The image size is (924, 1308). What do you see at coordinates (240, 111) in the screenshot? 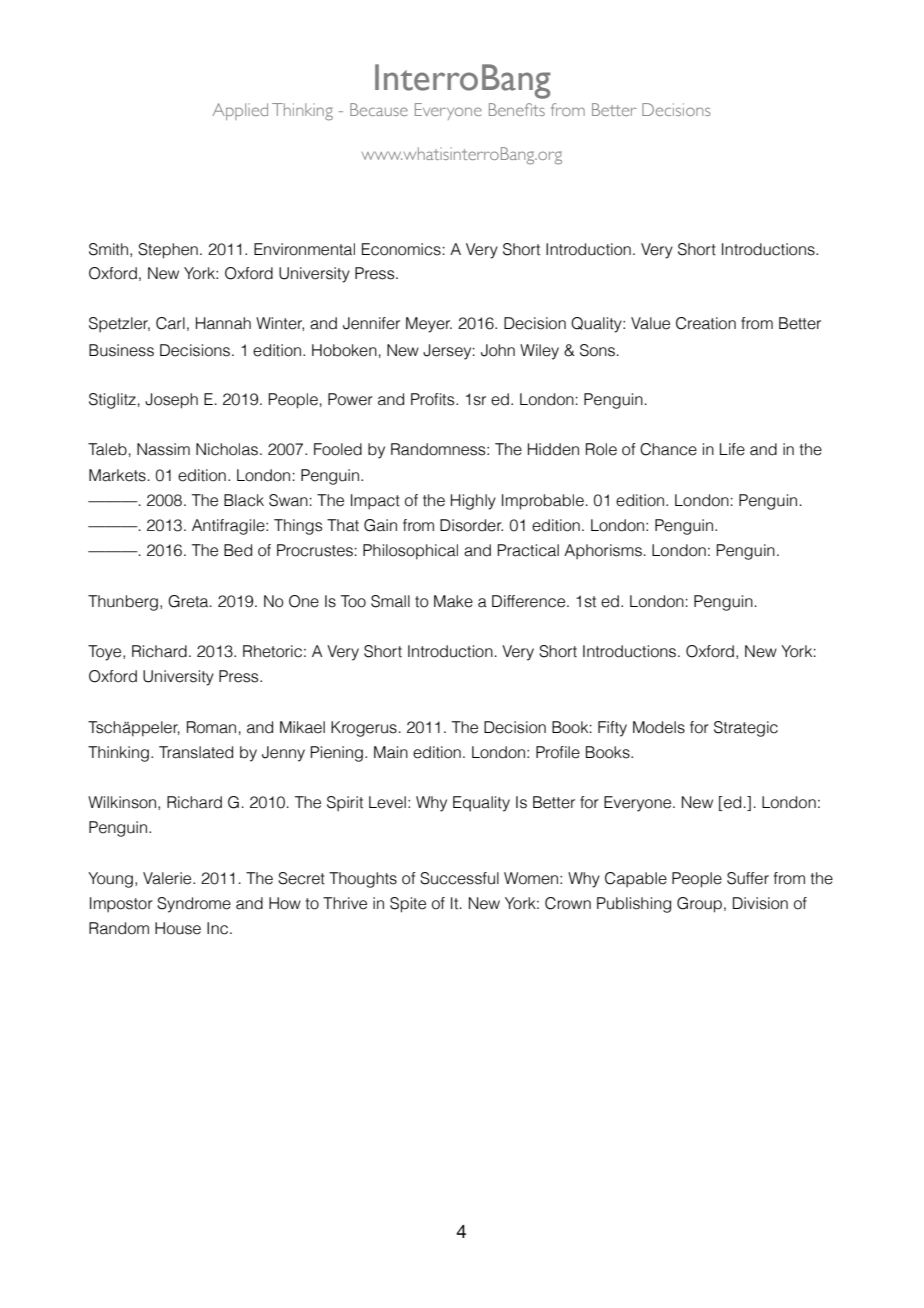
I see `Applied` at bounding box center [240, 111].
